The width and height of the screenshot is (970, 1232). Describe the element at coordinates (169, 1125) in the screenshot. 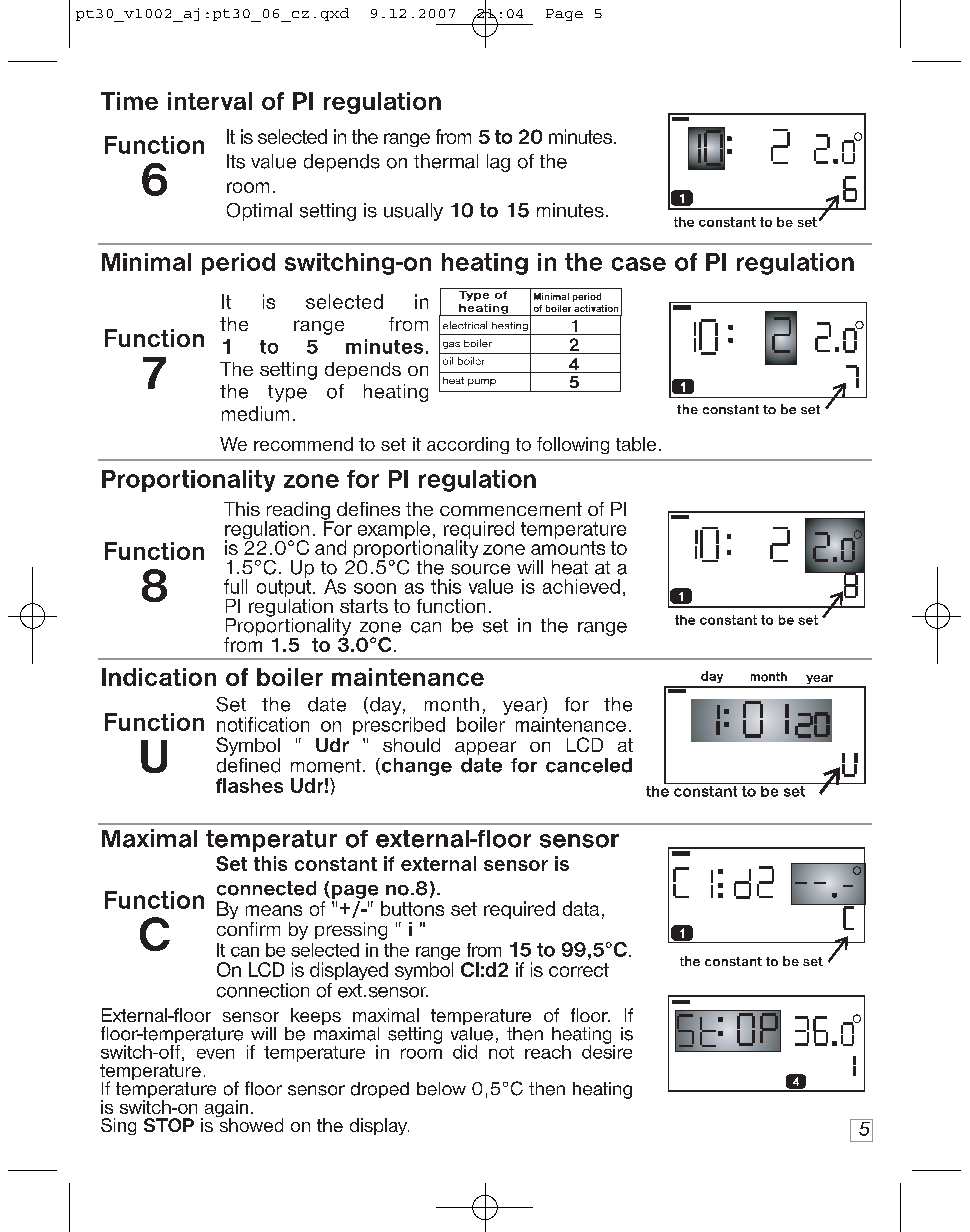

I see `STOP` at that location.
